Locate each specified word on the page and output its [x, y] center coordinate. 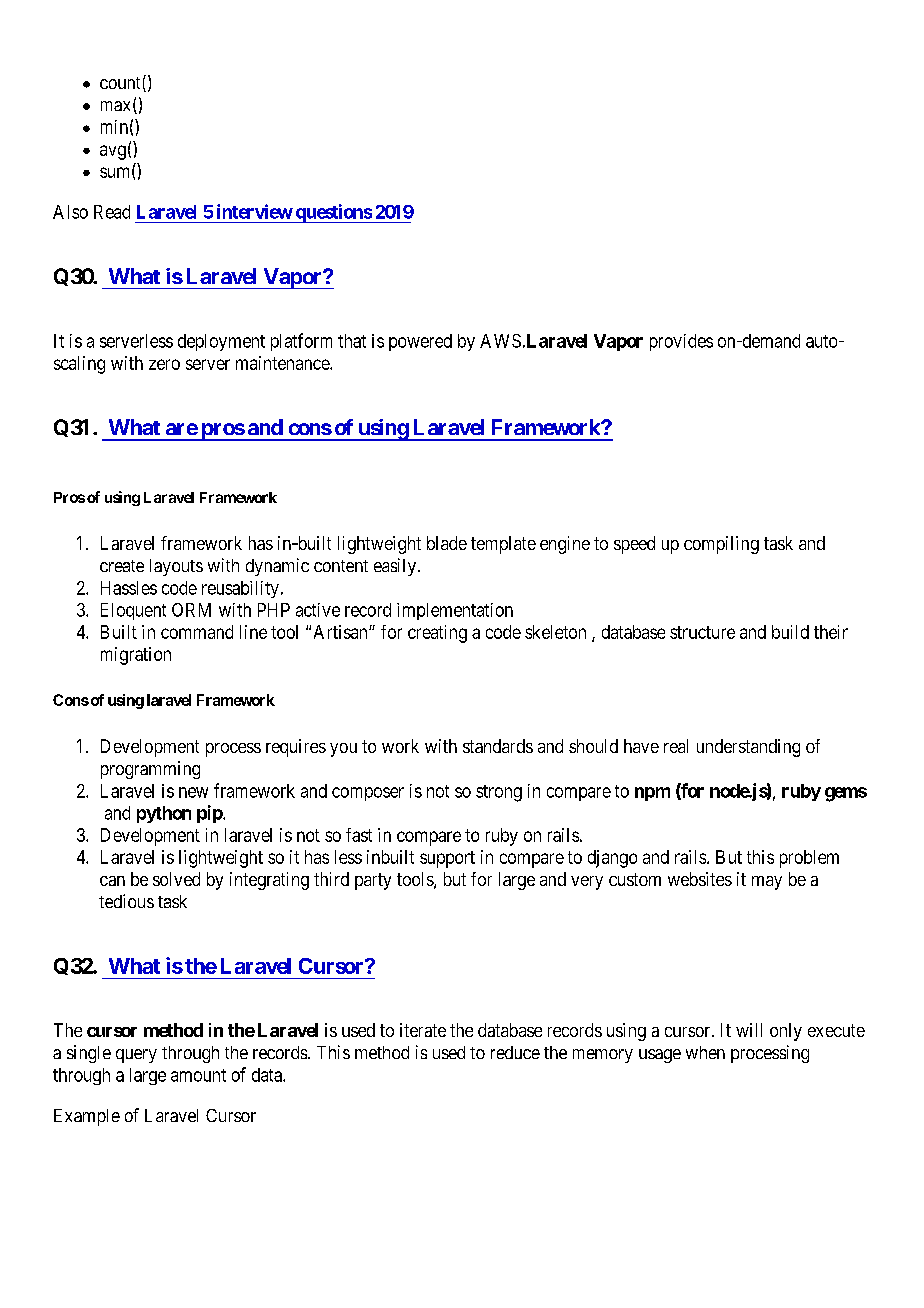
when [705, 1052]
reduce [515, 1052]
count [120, 83]
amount [198, 1075]
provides [681, 342]
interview [255, 211]
